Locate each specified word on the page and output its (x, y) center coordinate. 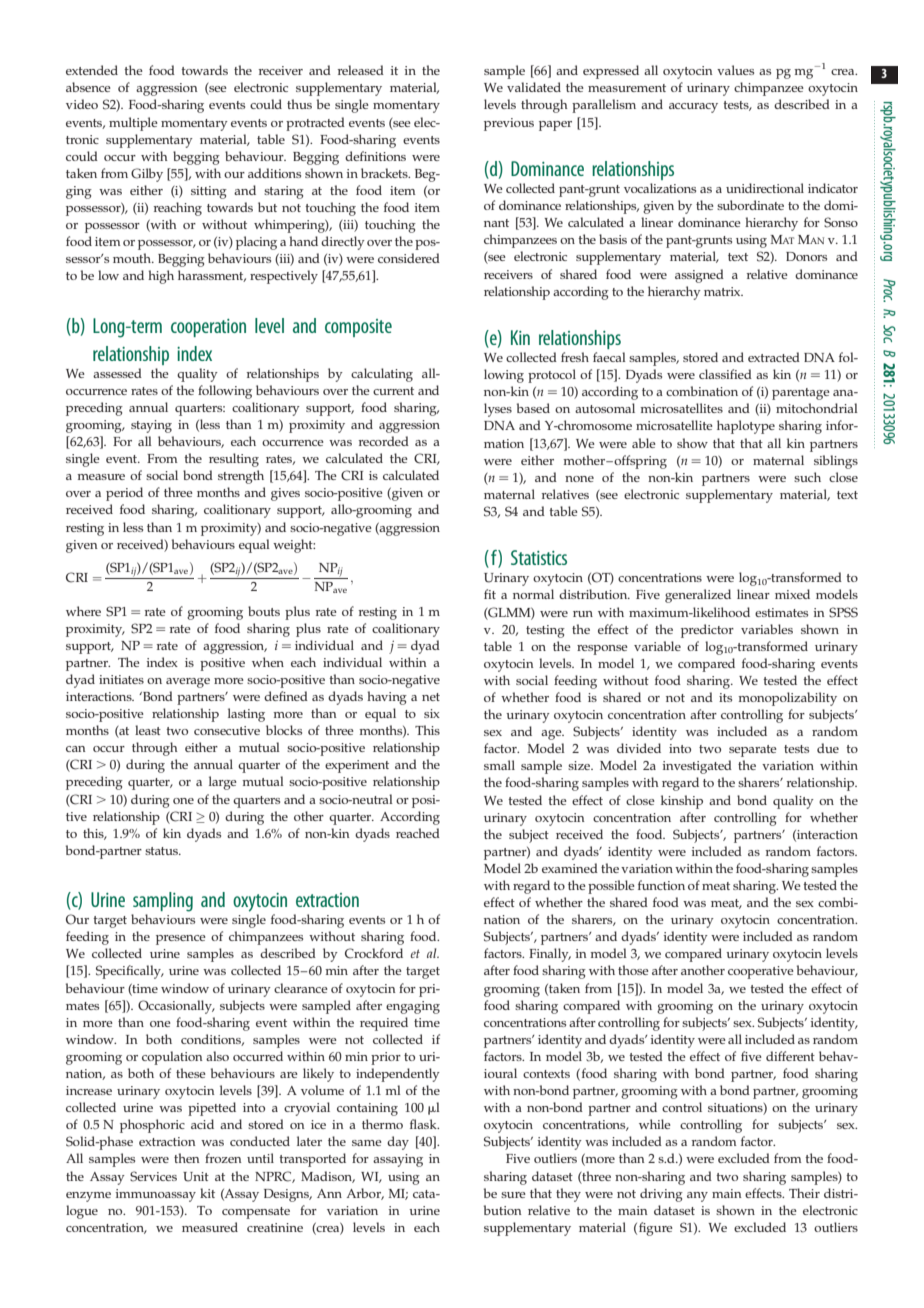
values (735, 70)
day (398, 1143)
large (223, 783)
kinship (682, 802)
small (499, 765)
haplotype (746, 427)
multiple (133, 124)
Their (804, 1193)
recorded (383, 441)
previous (509, 124)
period (124, 494)
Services (153, 1176)
